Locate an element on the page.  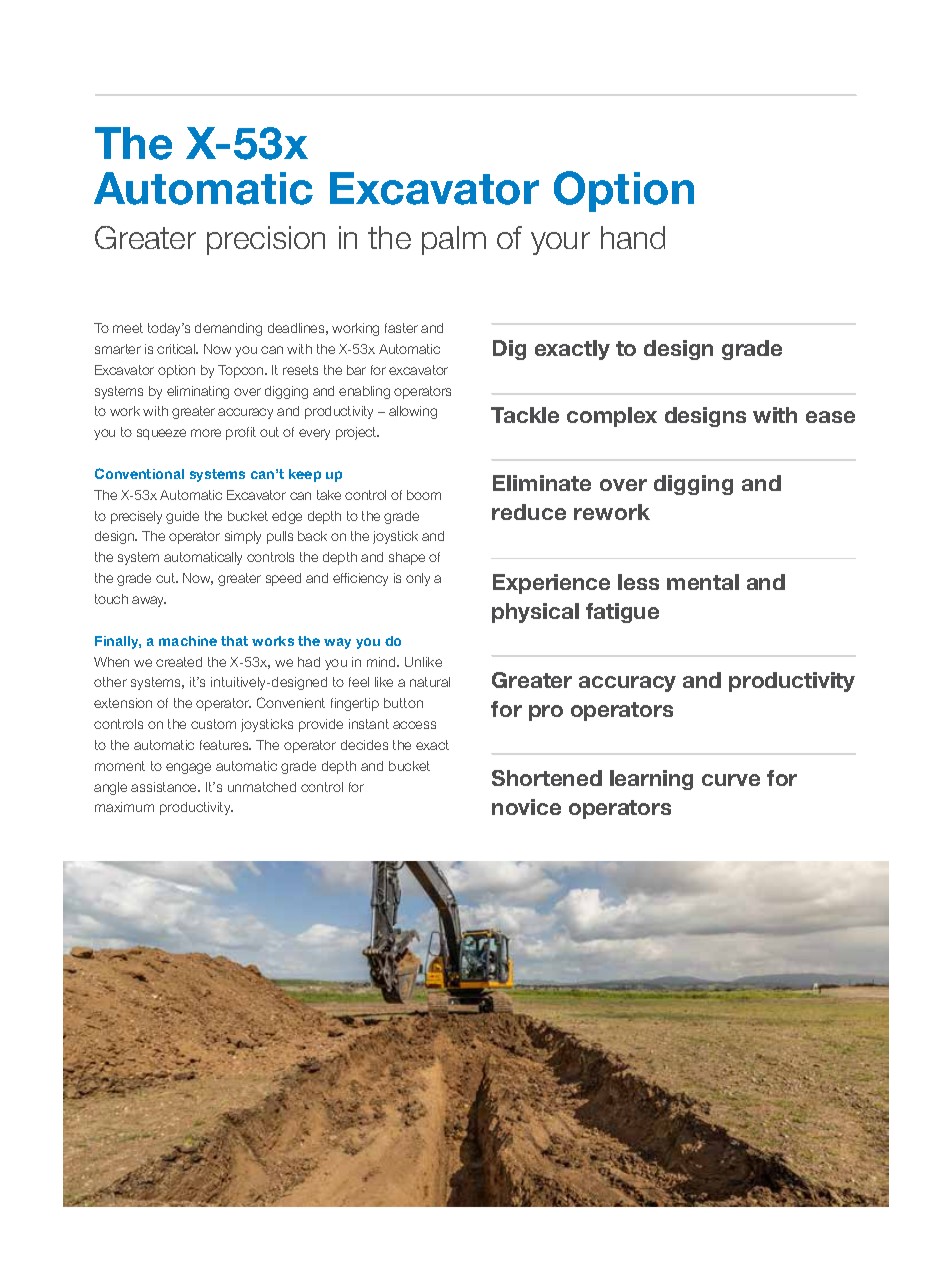
precision is located at coordinates (266, 240).
